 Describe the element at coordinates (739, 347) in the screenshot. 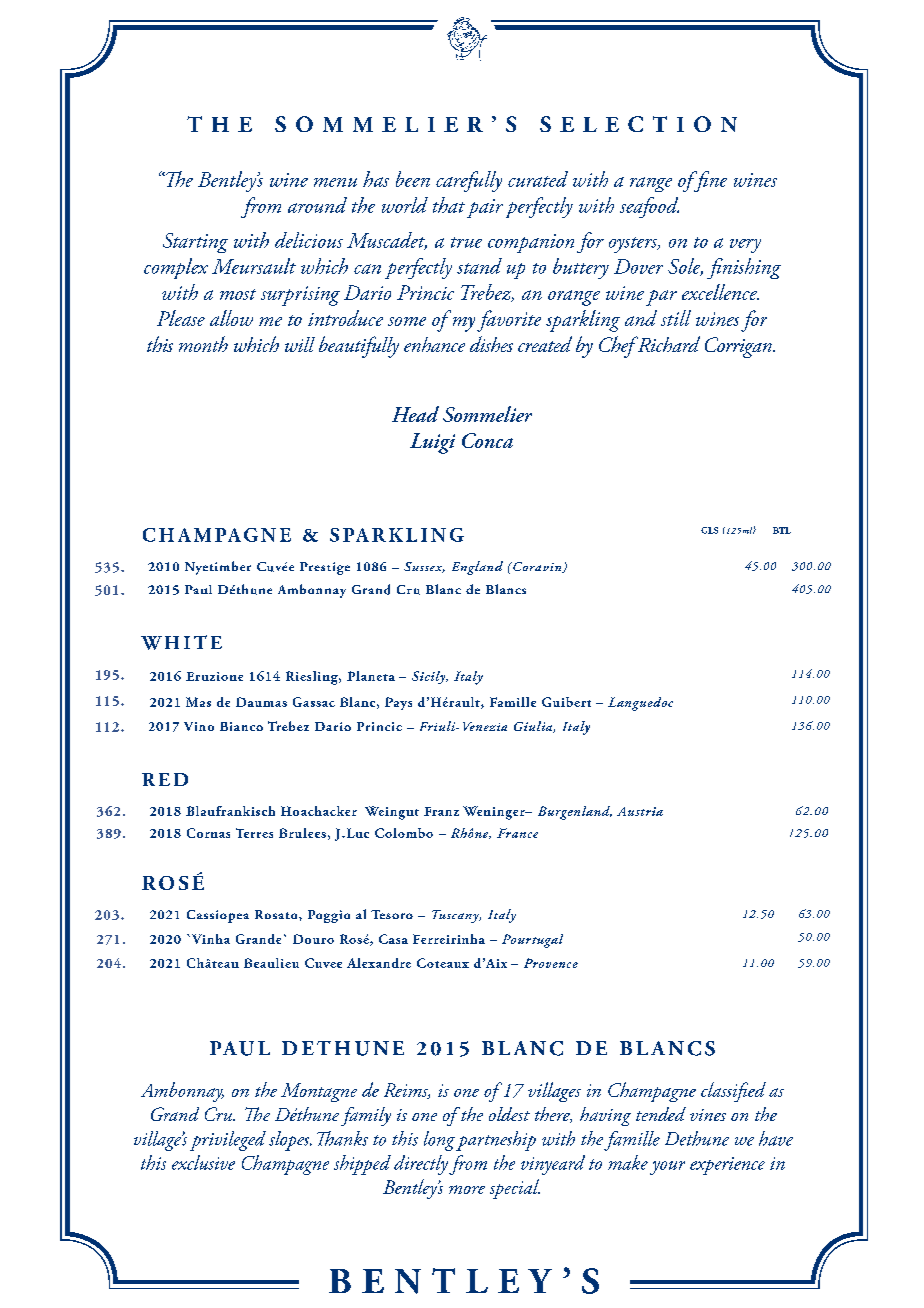

I see `Corrigan` at that location.
